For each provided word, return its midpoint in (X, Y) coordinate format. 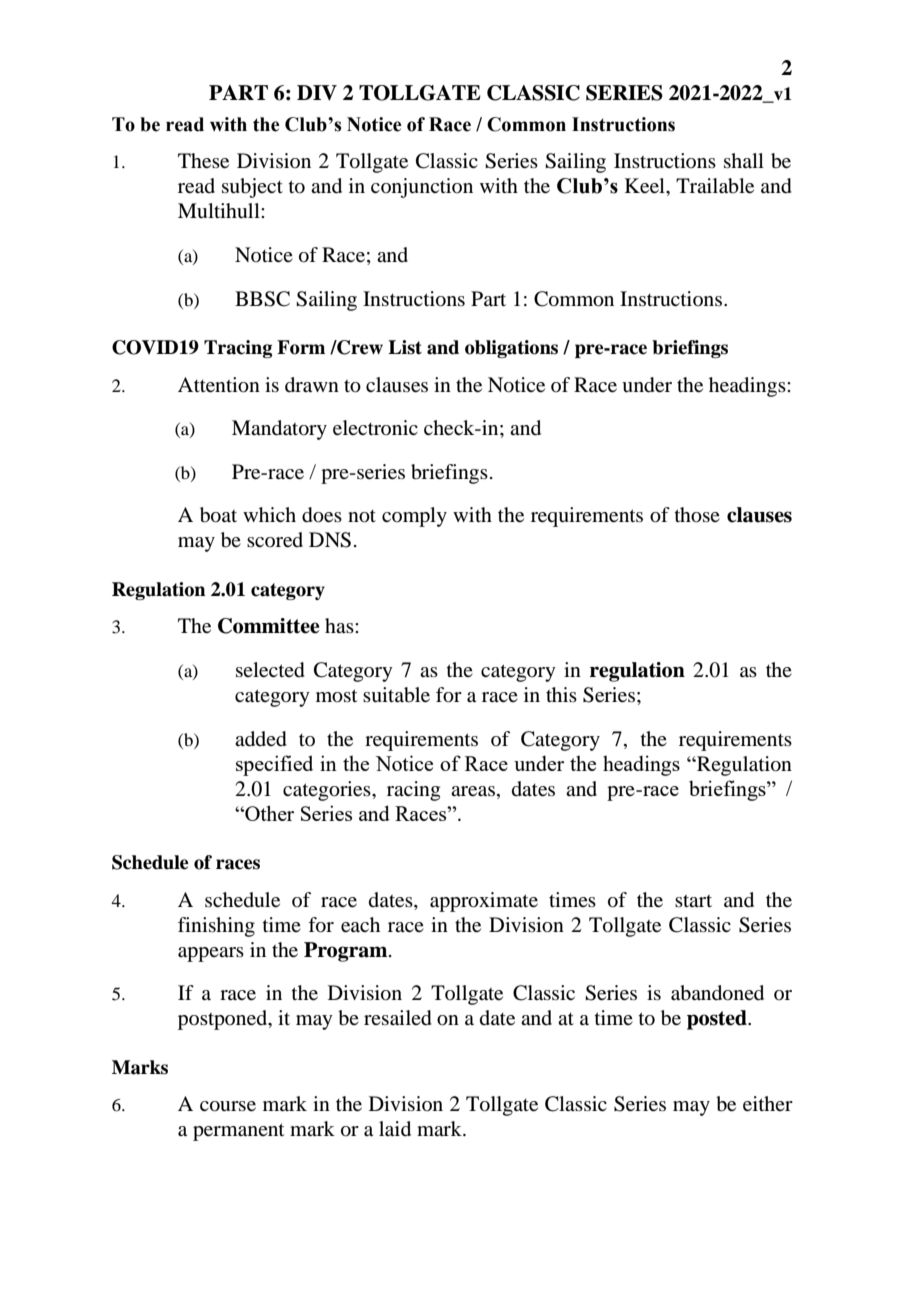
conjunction (422, 188)
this (561, 694)
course (228, 1106)
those (697, 515)
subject (252, 188)
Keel (646, 186)
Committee (268, 626)
